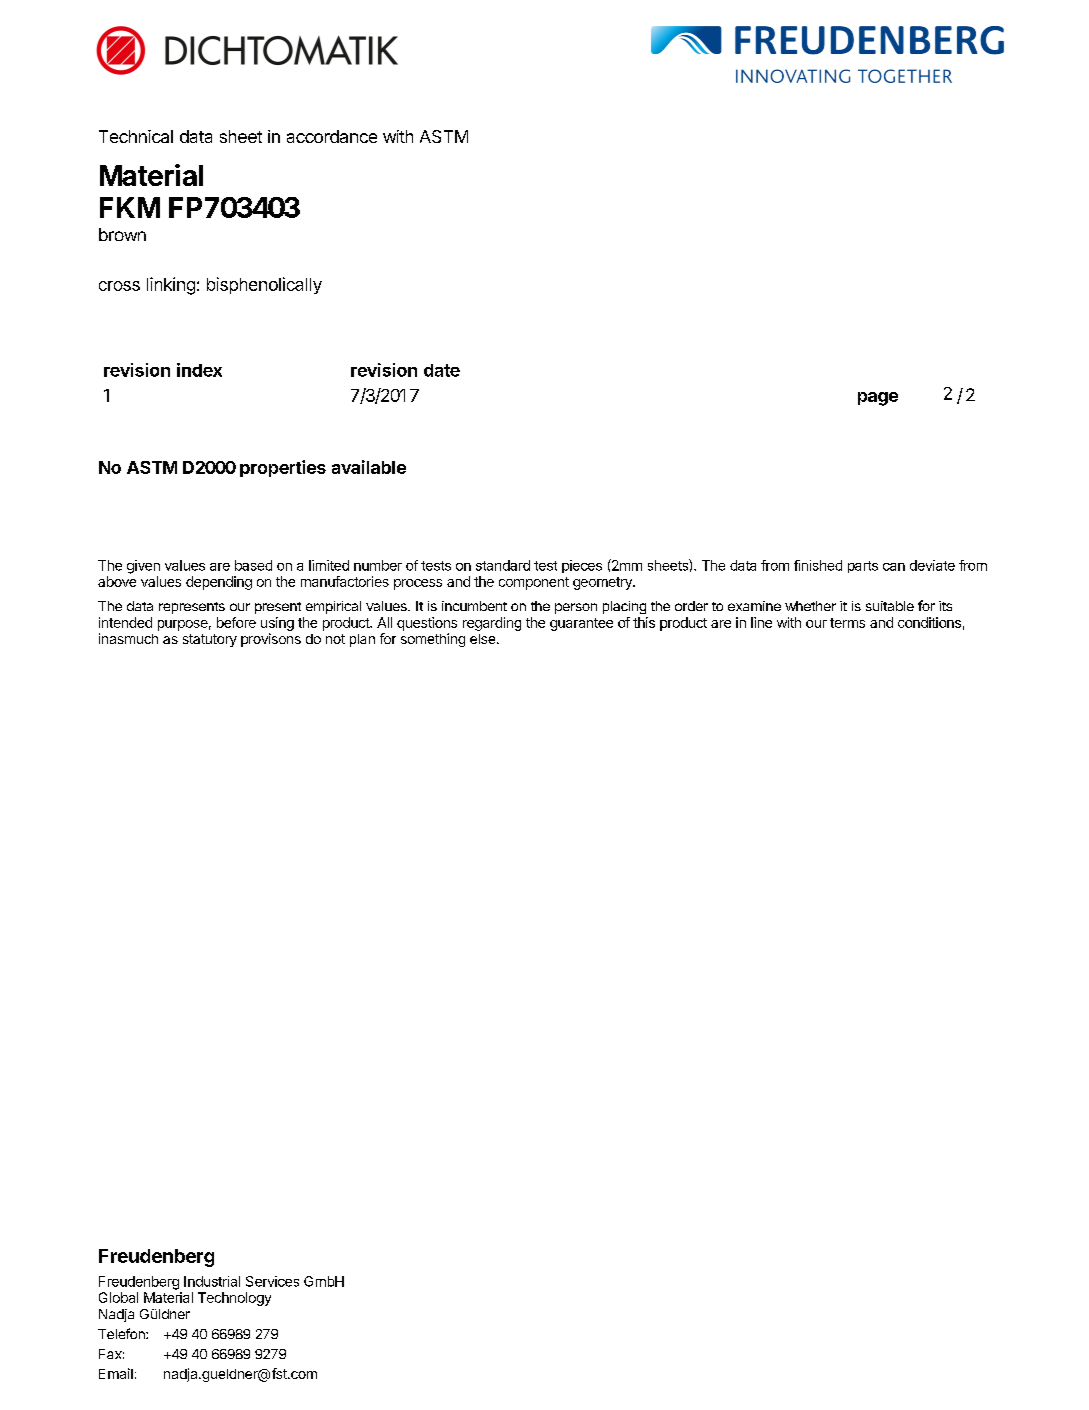 The height and width of the screenshot is (1410, 1089). Describe the element at coordinates (818, 565) in the screenshot. I see `finished` at that location.
